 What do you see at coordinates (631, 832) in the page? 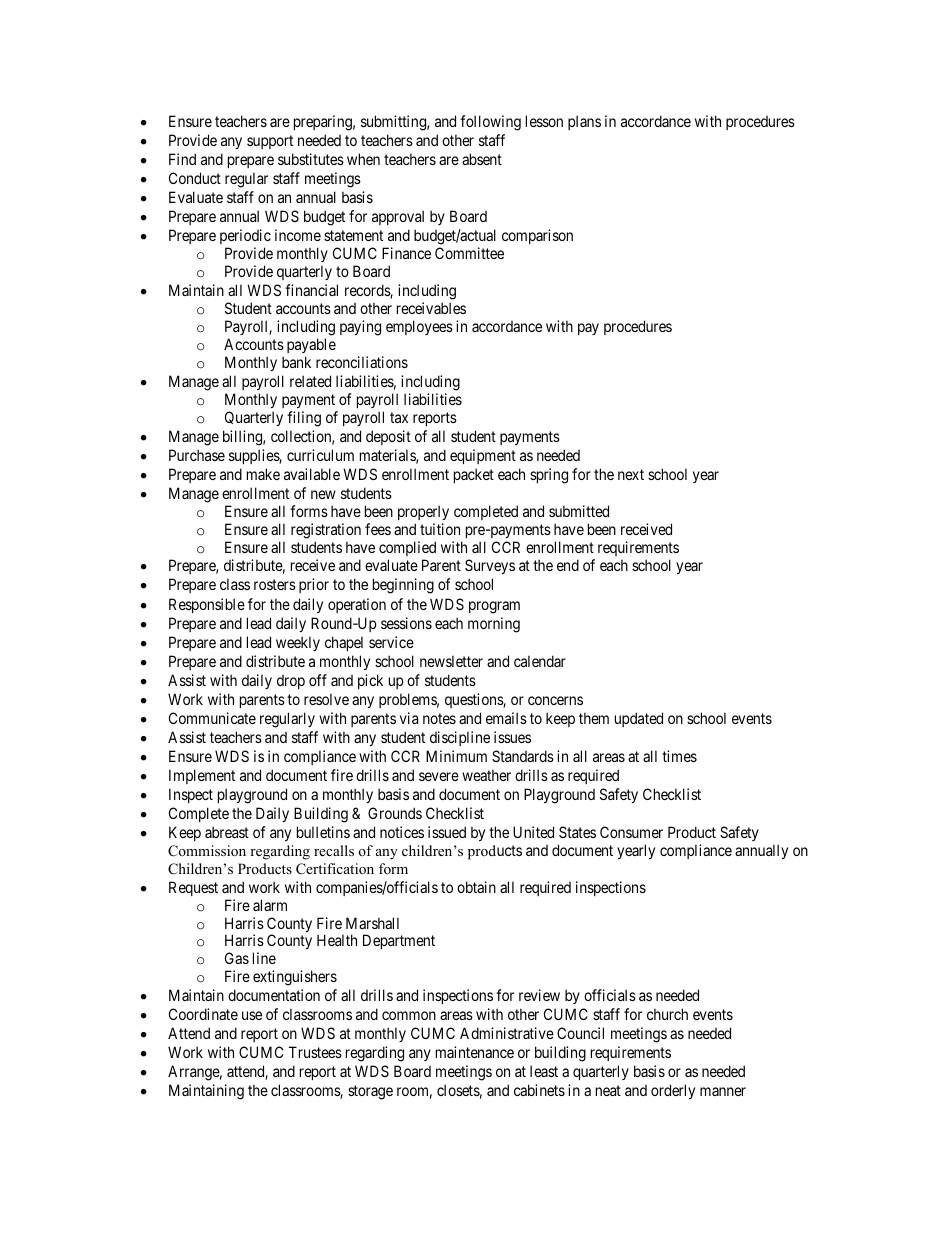
I see `Consumer` at bounding box center [631, 832].
